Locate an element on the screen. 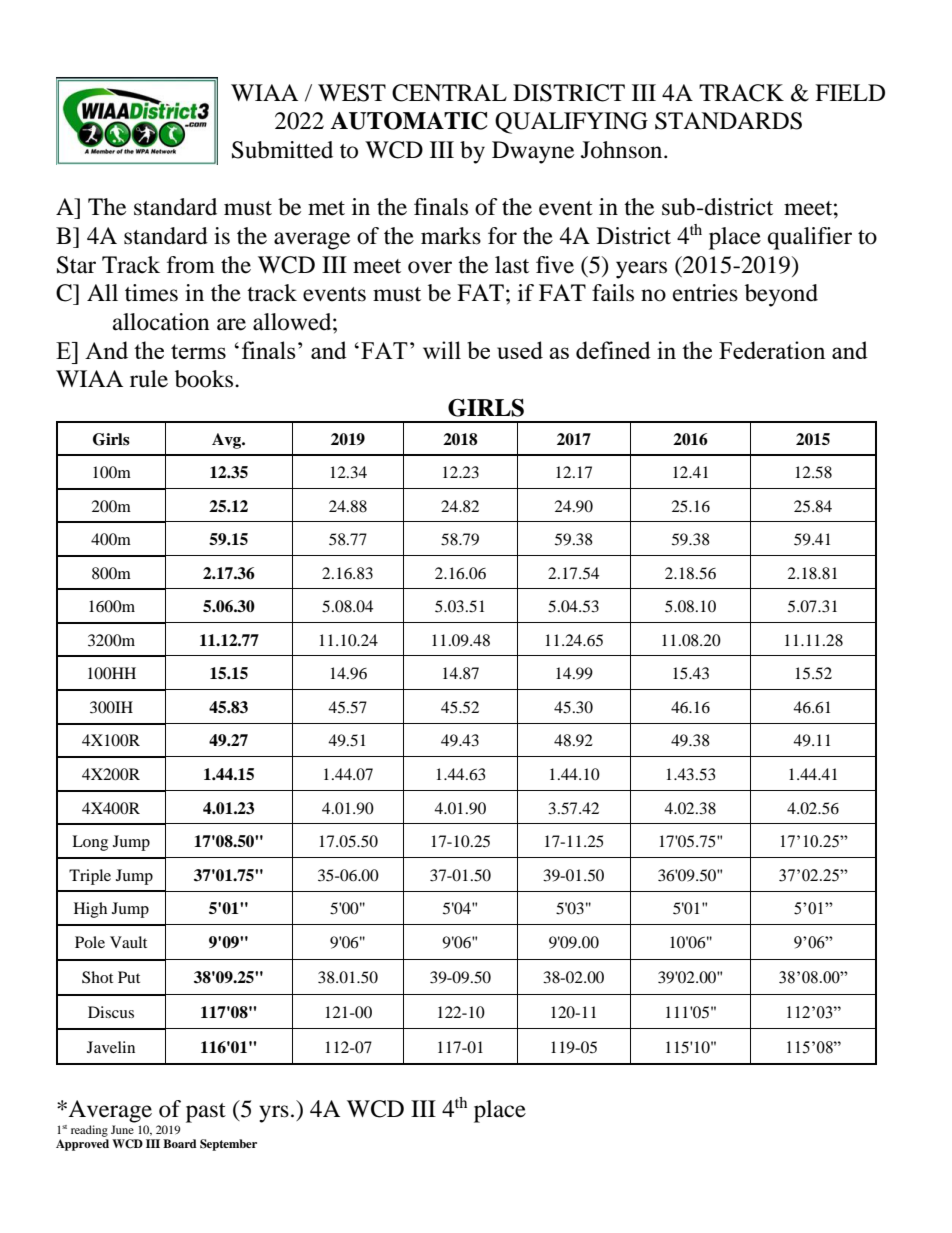 This screenshot has width=952, height=1233. Vault is located at coordinates (128, 942).
